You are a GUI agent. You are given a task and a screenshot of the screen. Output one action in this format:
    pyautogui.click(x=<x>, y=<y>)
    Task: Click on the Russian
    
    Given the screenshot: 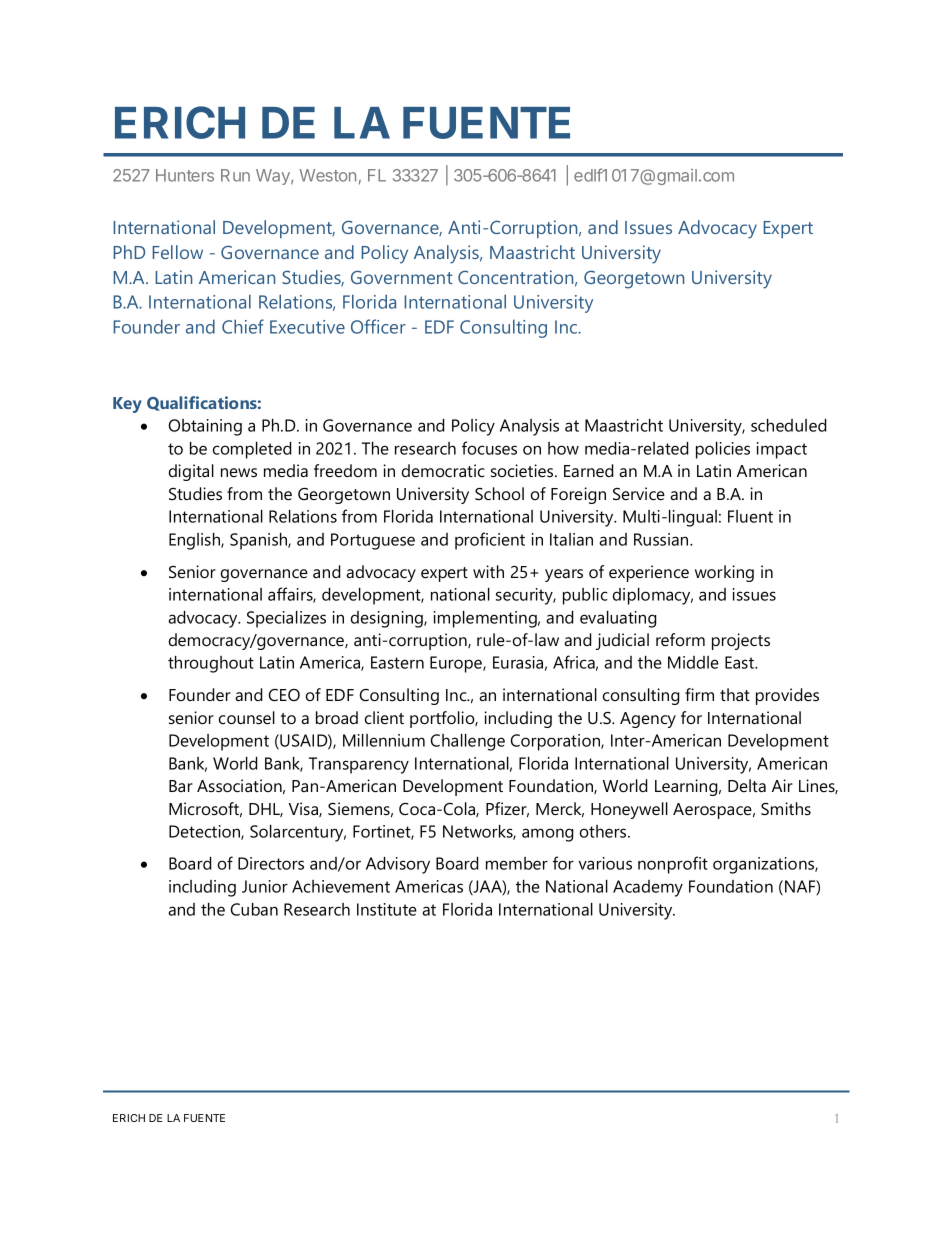 What is the action you would take?
    pyautogui.click(x=662, y=539)
